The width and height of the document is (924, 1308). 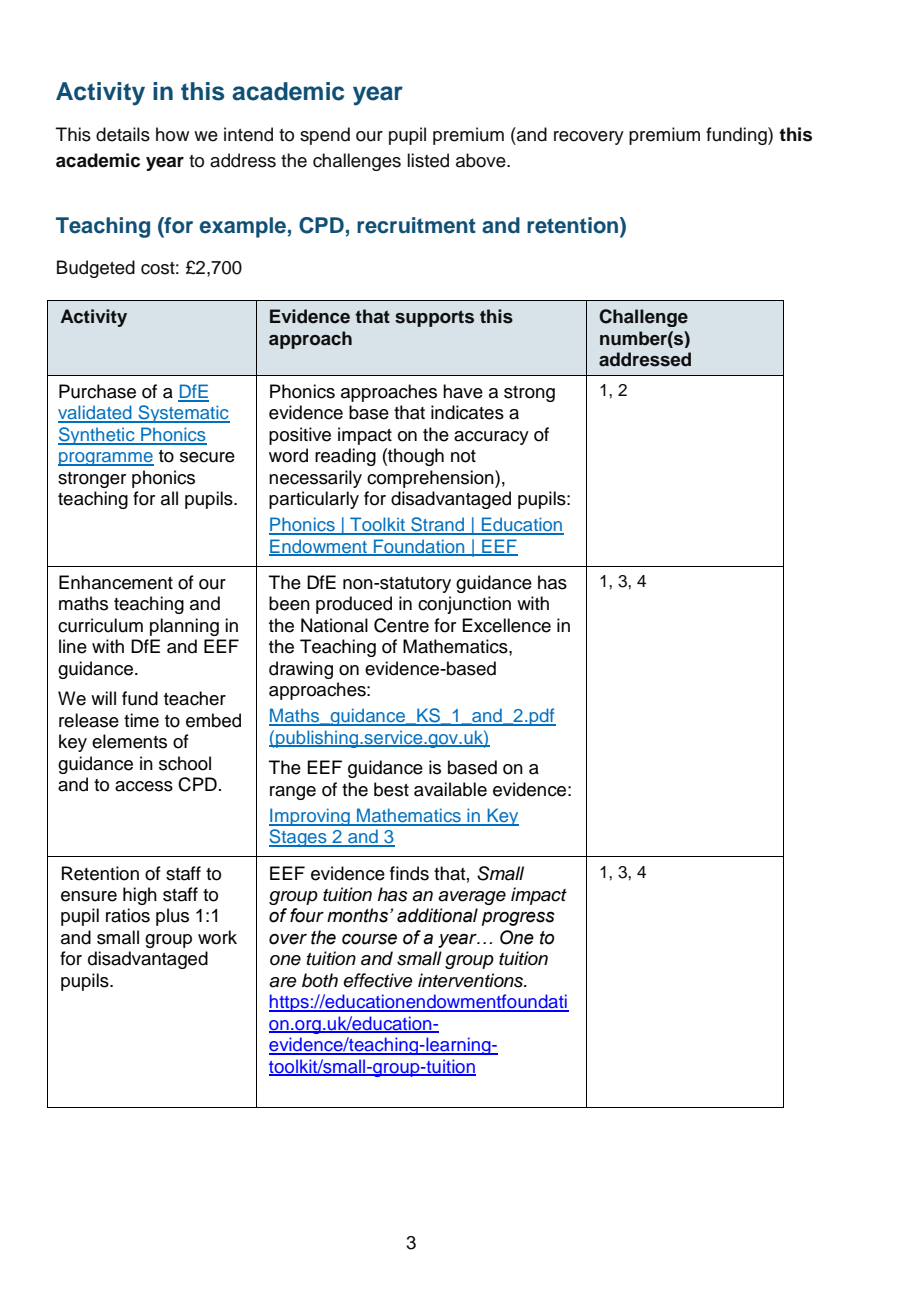 I want to click on spend, so click(x=325, y=136).
